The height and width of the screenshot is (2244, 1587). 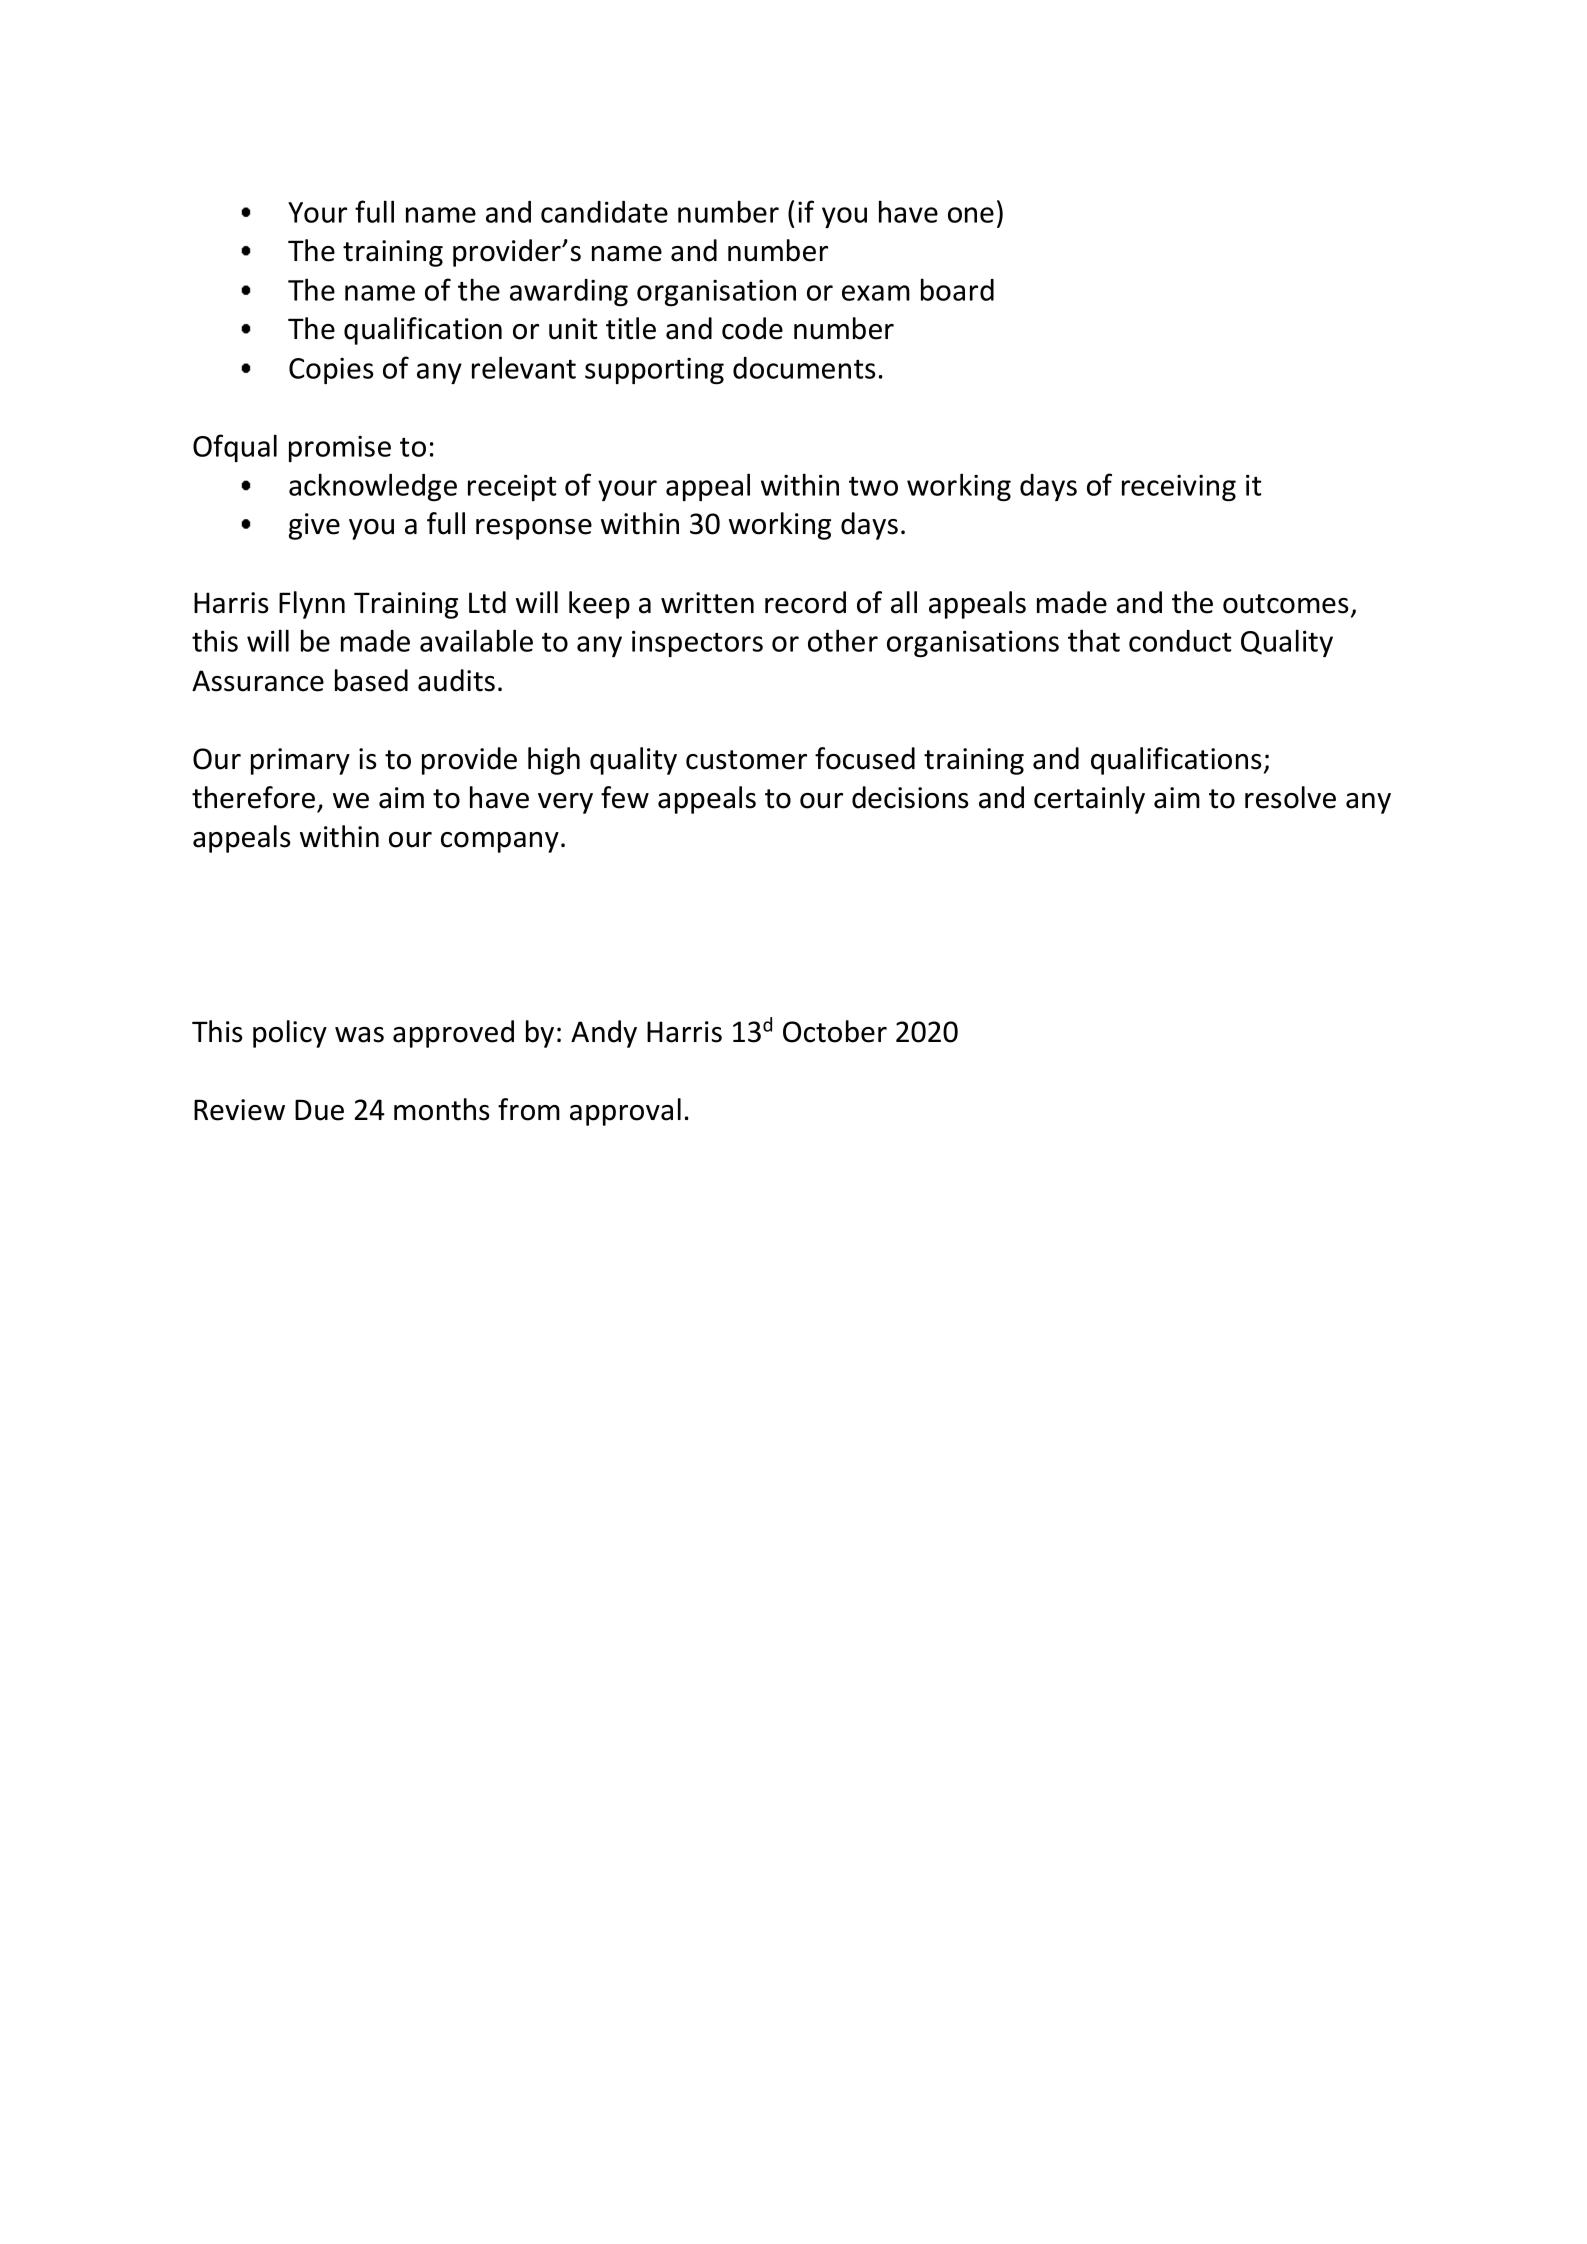 I want to click on awarding, so click(x=569, y=293).
